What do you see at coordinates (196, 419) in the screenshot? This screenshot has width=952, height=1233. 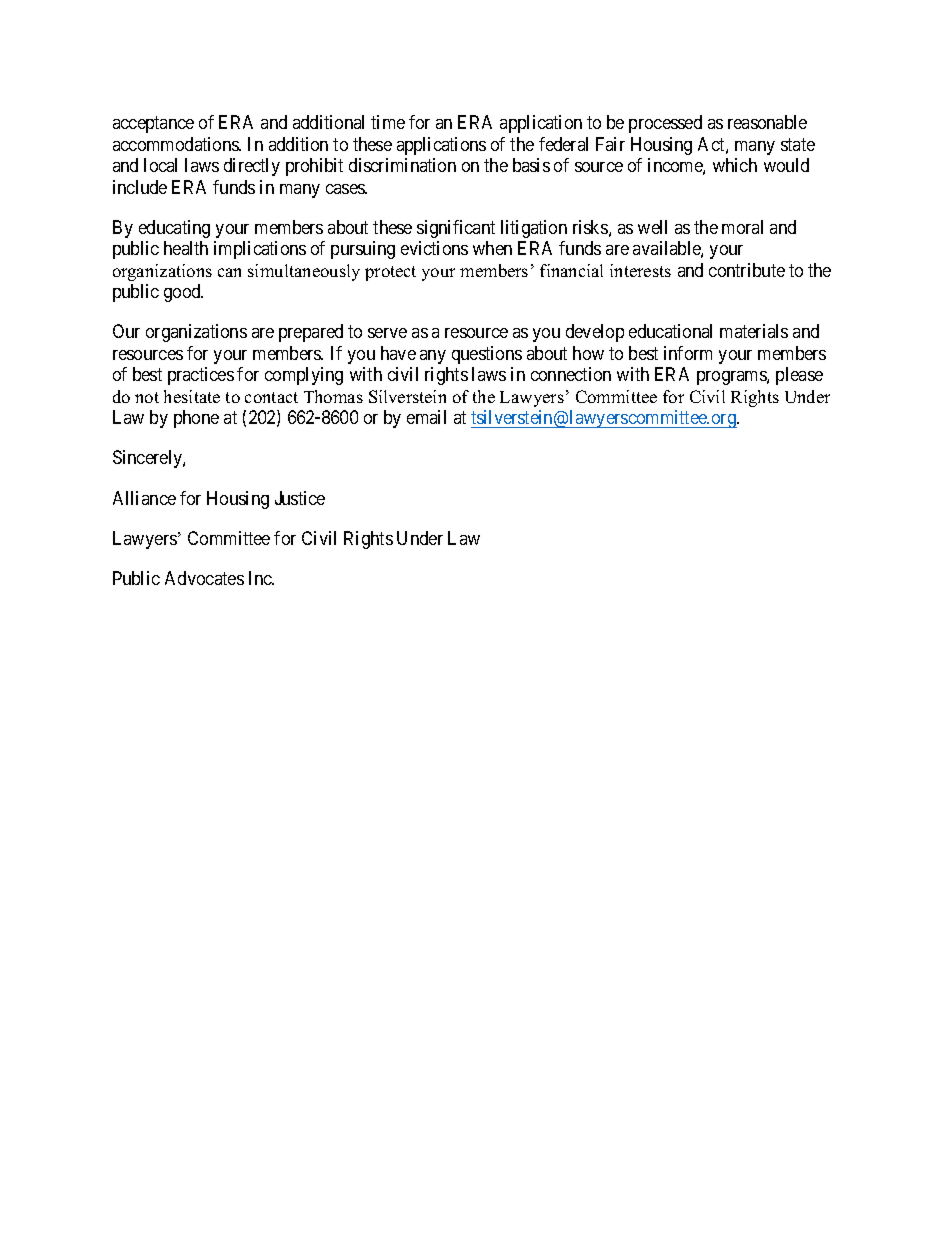 I see `phone` at bounding box center [196, 419].
